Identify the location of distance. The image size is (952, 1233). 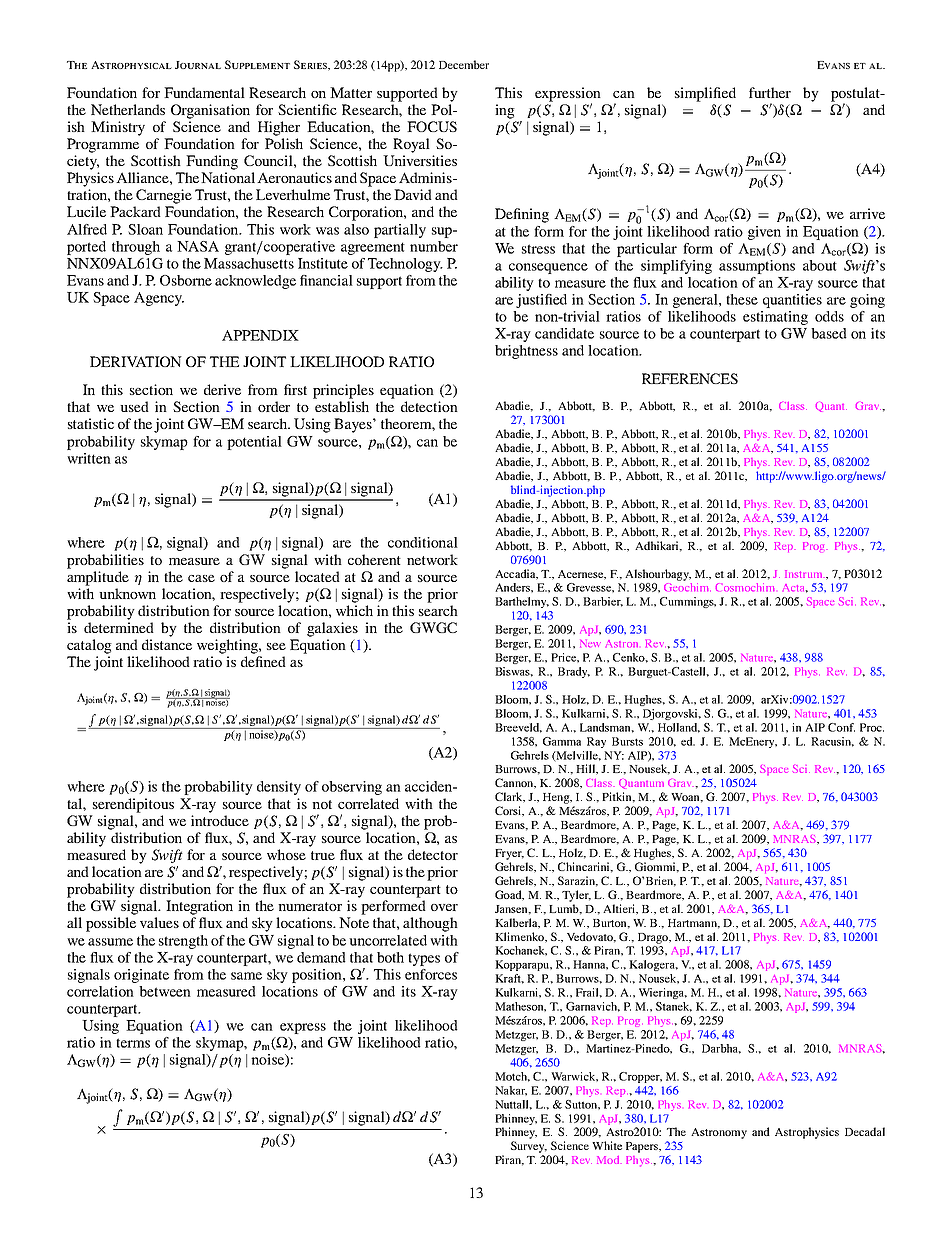
(167, 644).
